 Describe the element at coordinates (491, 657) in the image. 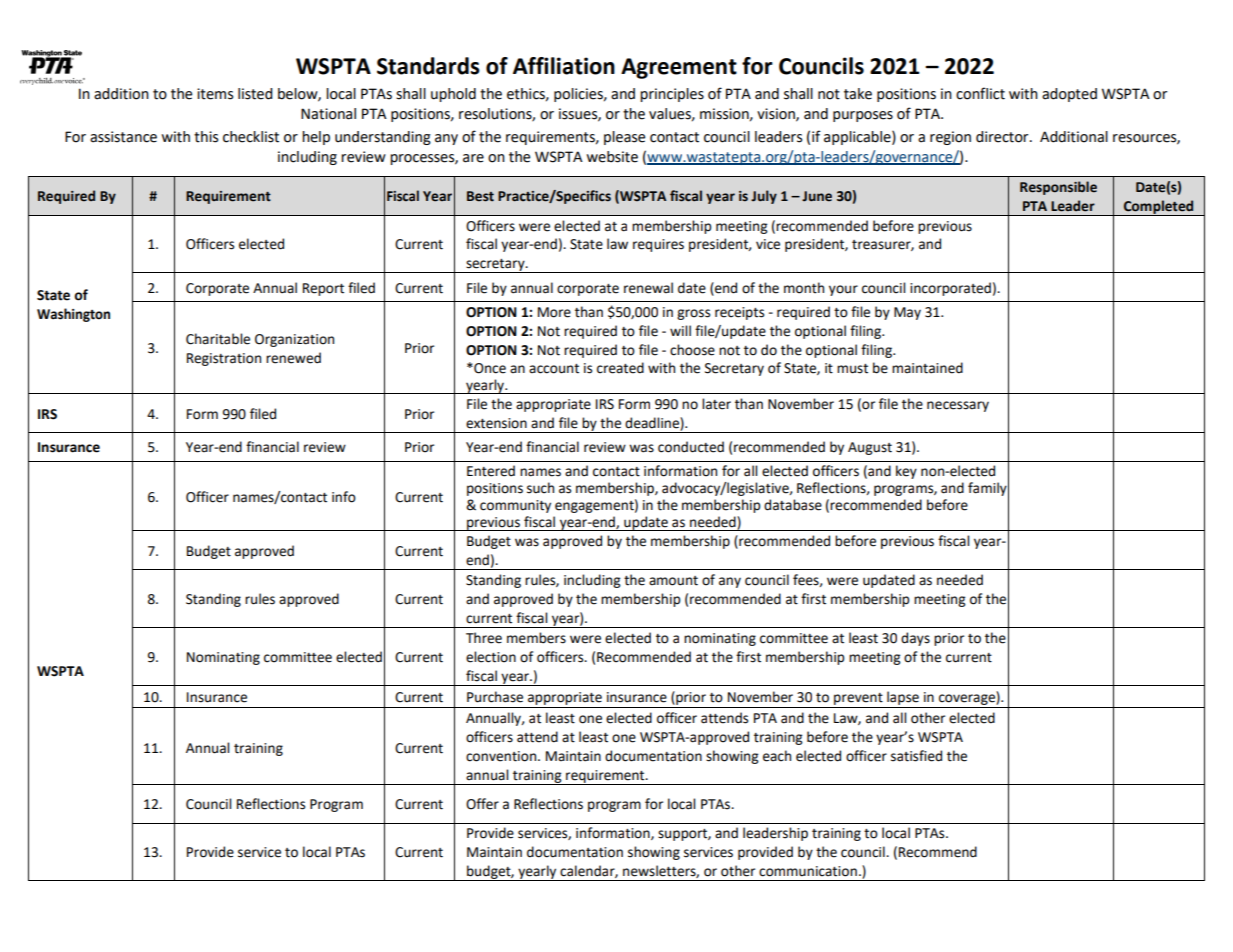

I see `election` at that location.
